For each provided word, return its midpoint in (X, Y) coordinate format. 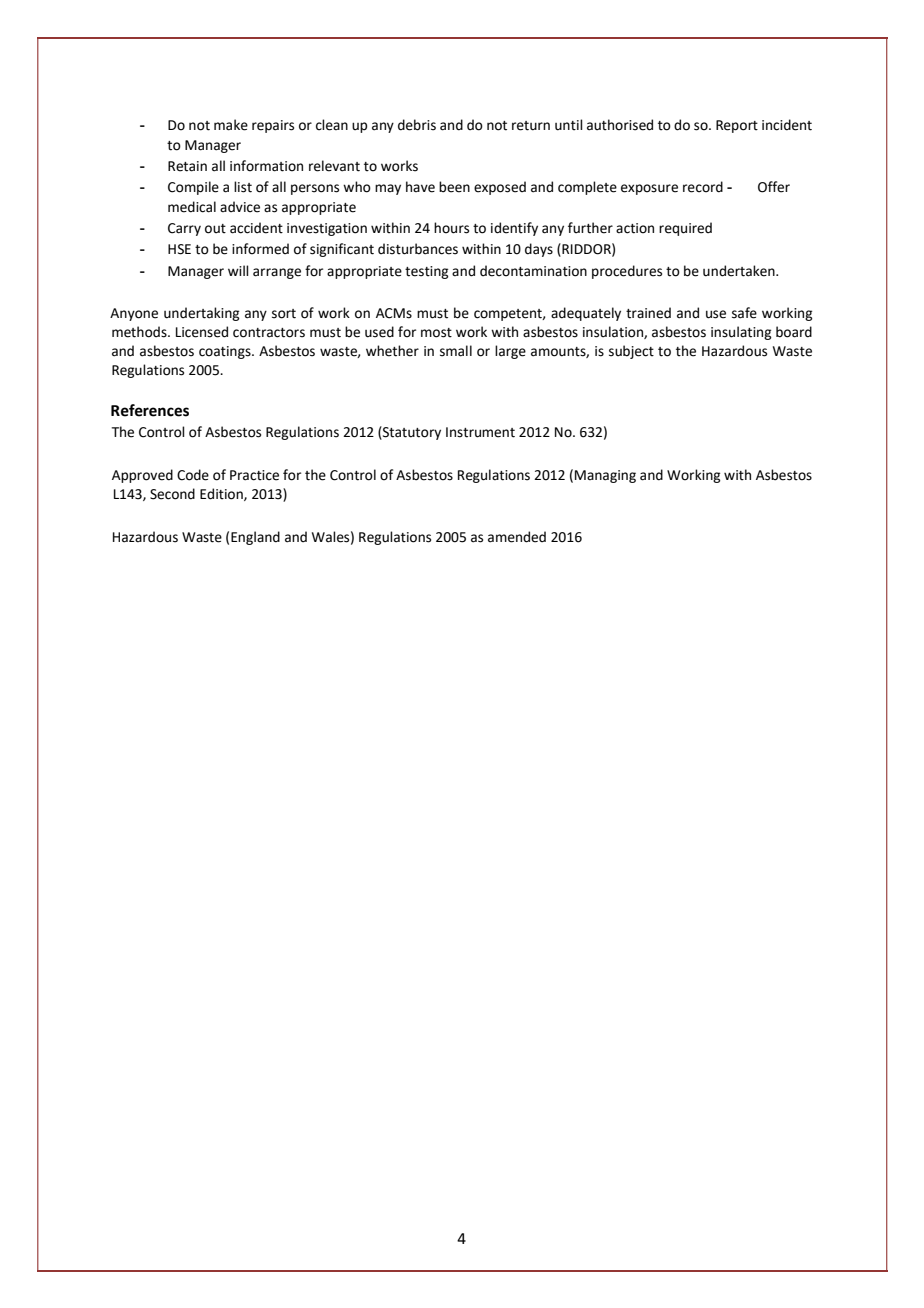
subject (631, 352)
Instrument (480, 432)
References (150, 410)
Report (737, 126)
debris (417, 125)
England (255, 538)
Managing (605, 476)
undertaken (740, 271)
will (238, 270)
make (231, 125)
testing (426, 272)
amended (517, 537)
